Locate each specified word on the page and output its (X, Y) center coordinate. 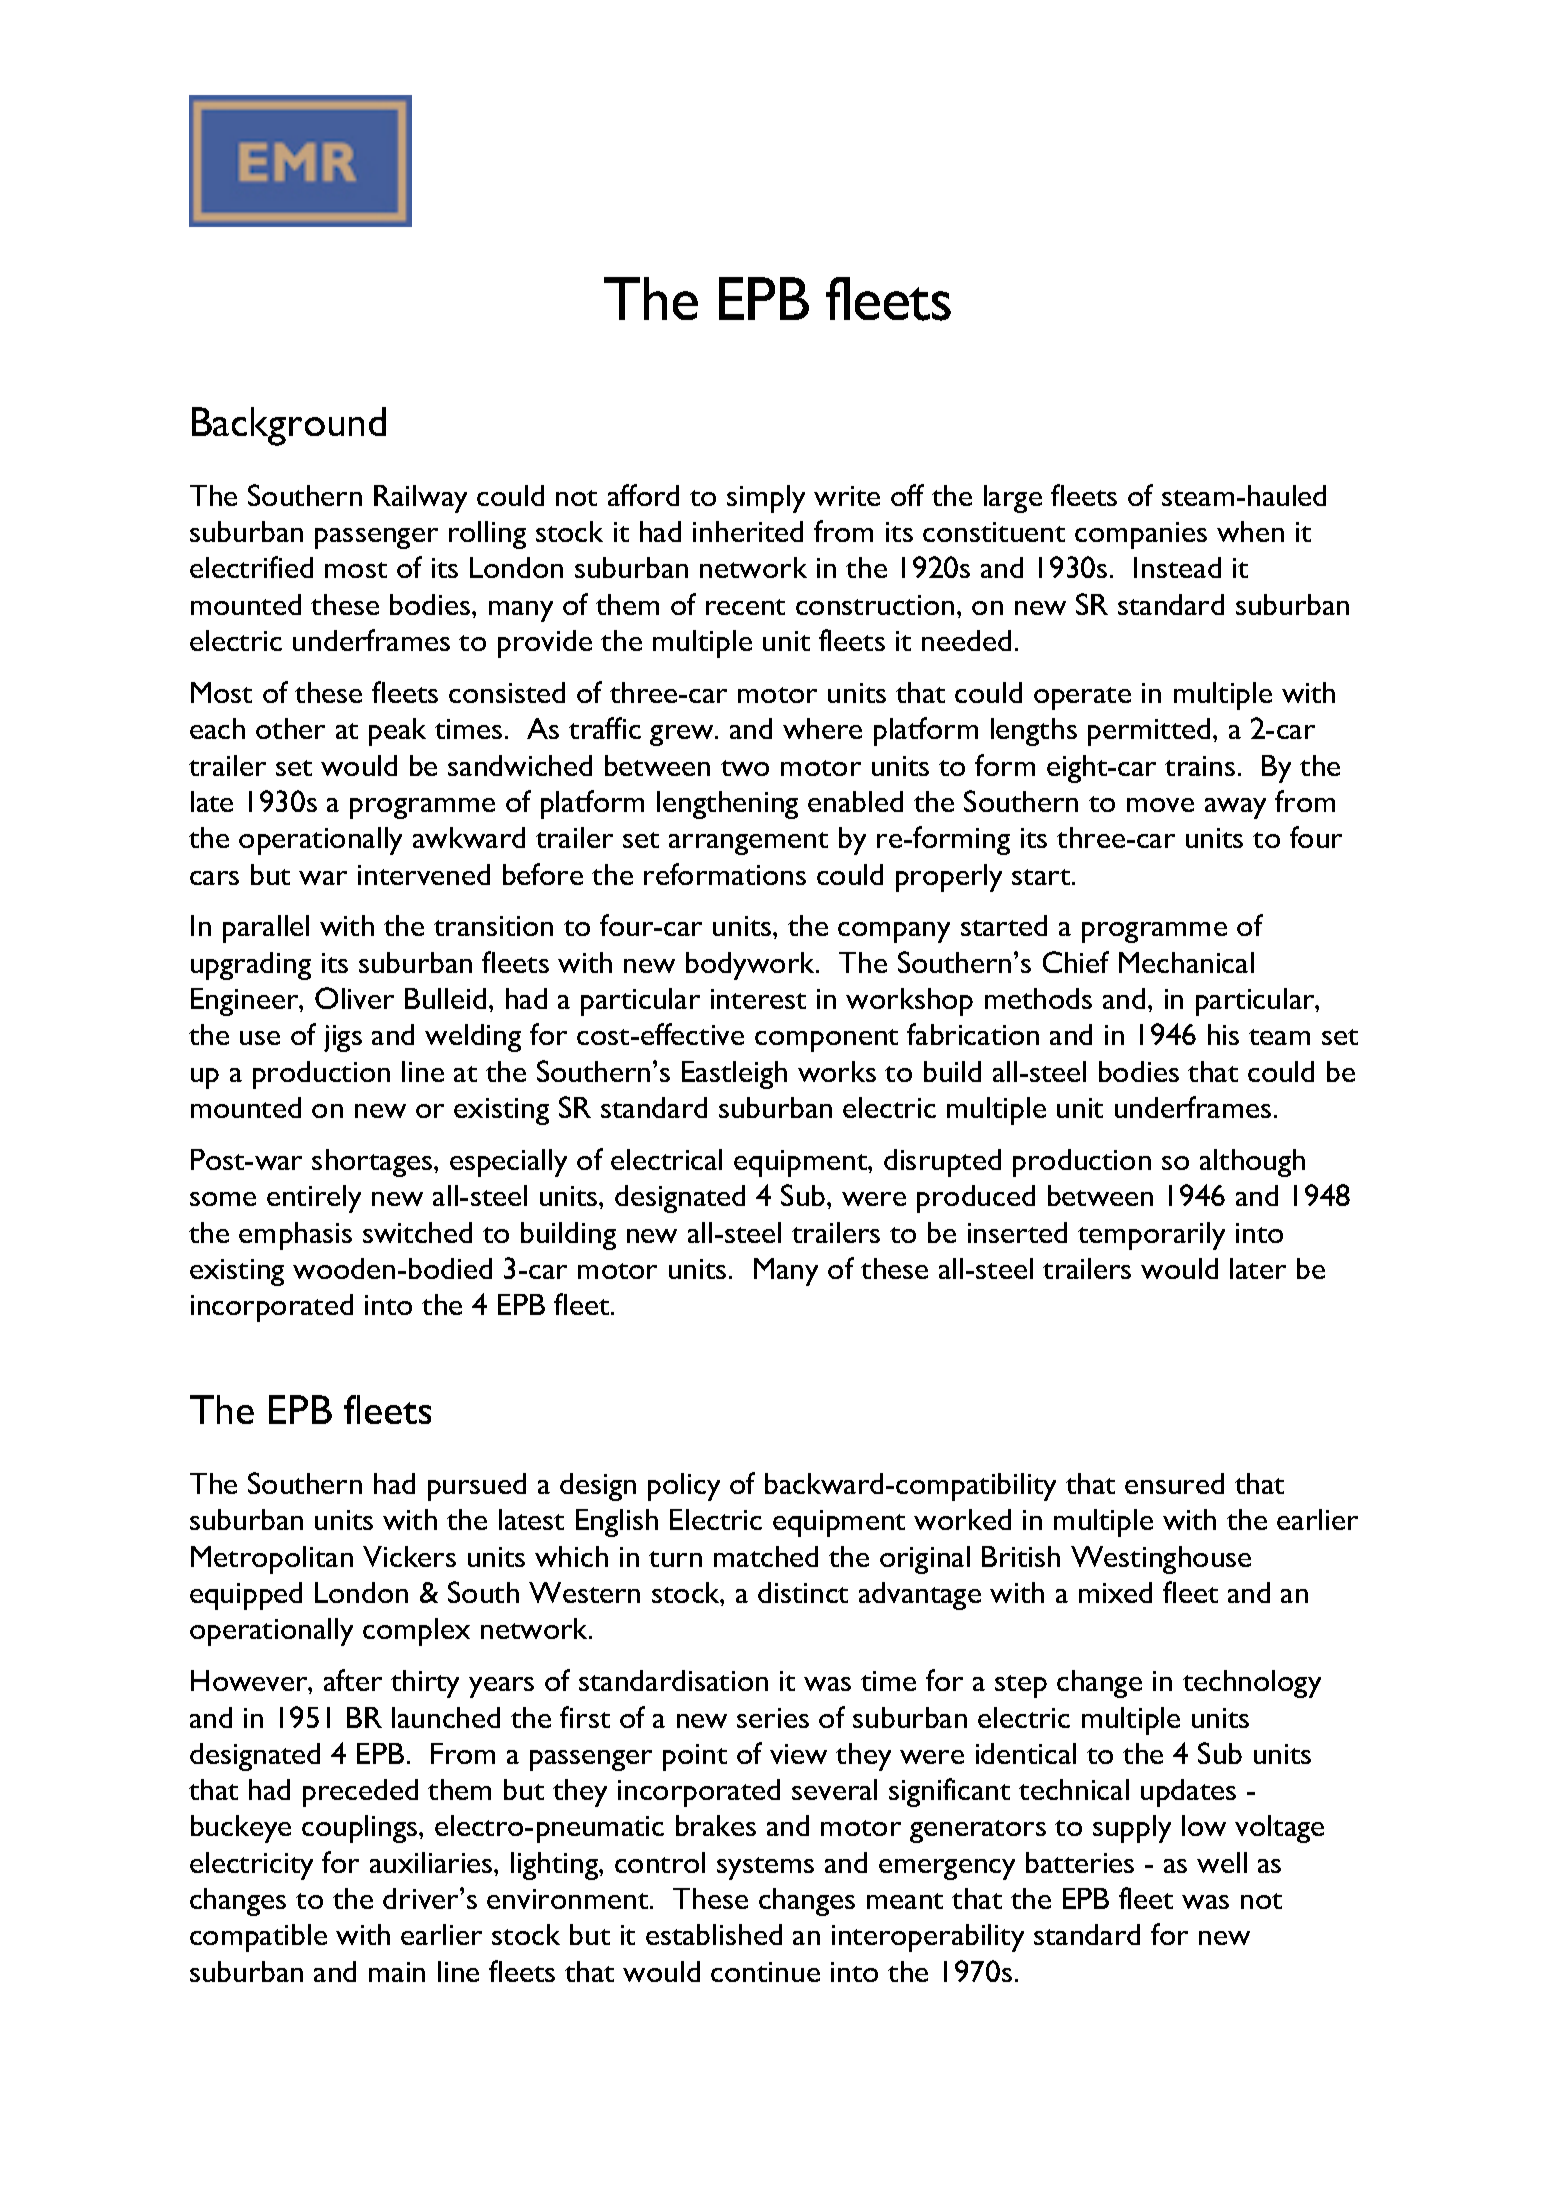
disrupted (942, 1163)
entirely (314, 1199)
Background (289, 426)
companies (1141, 535)
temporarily (1151, 1236)
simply (766, 499)
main (397, 1972)
